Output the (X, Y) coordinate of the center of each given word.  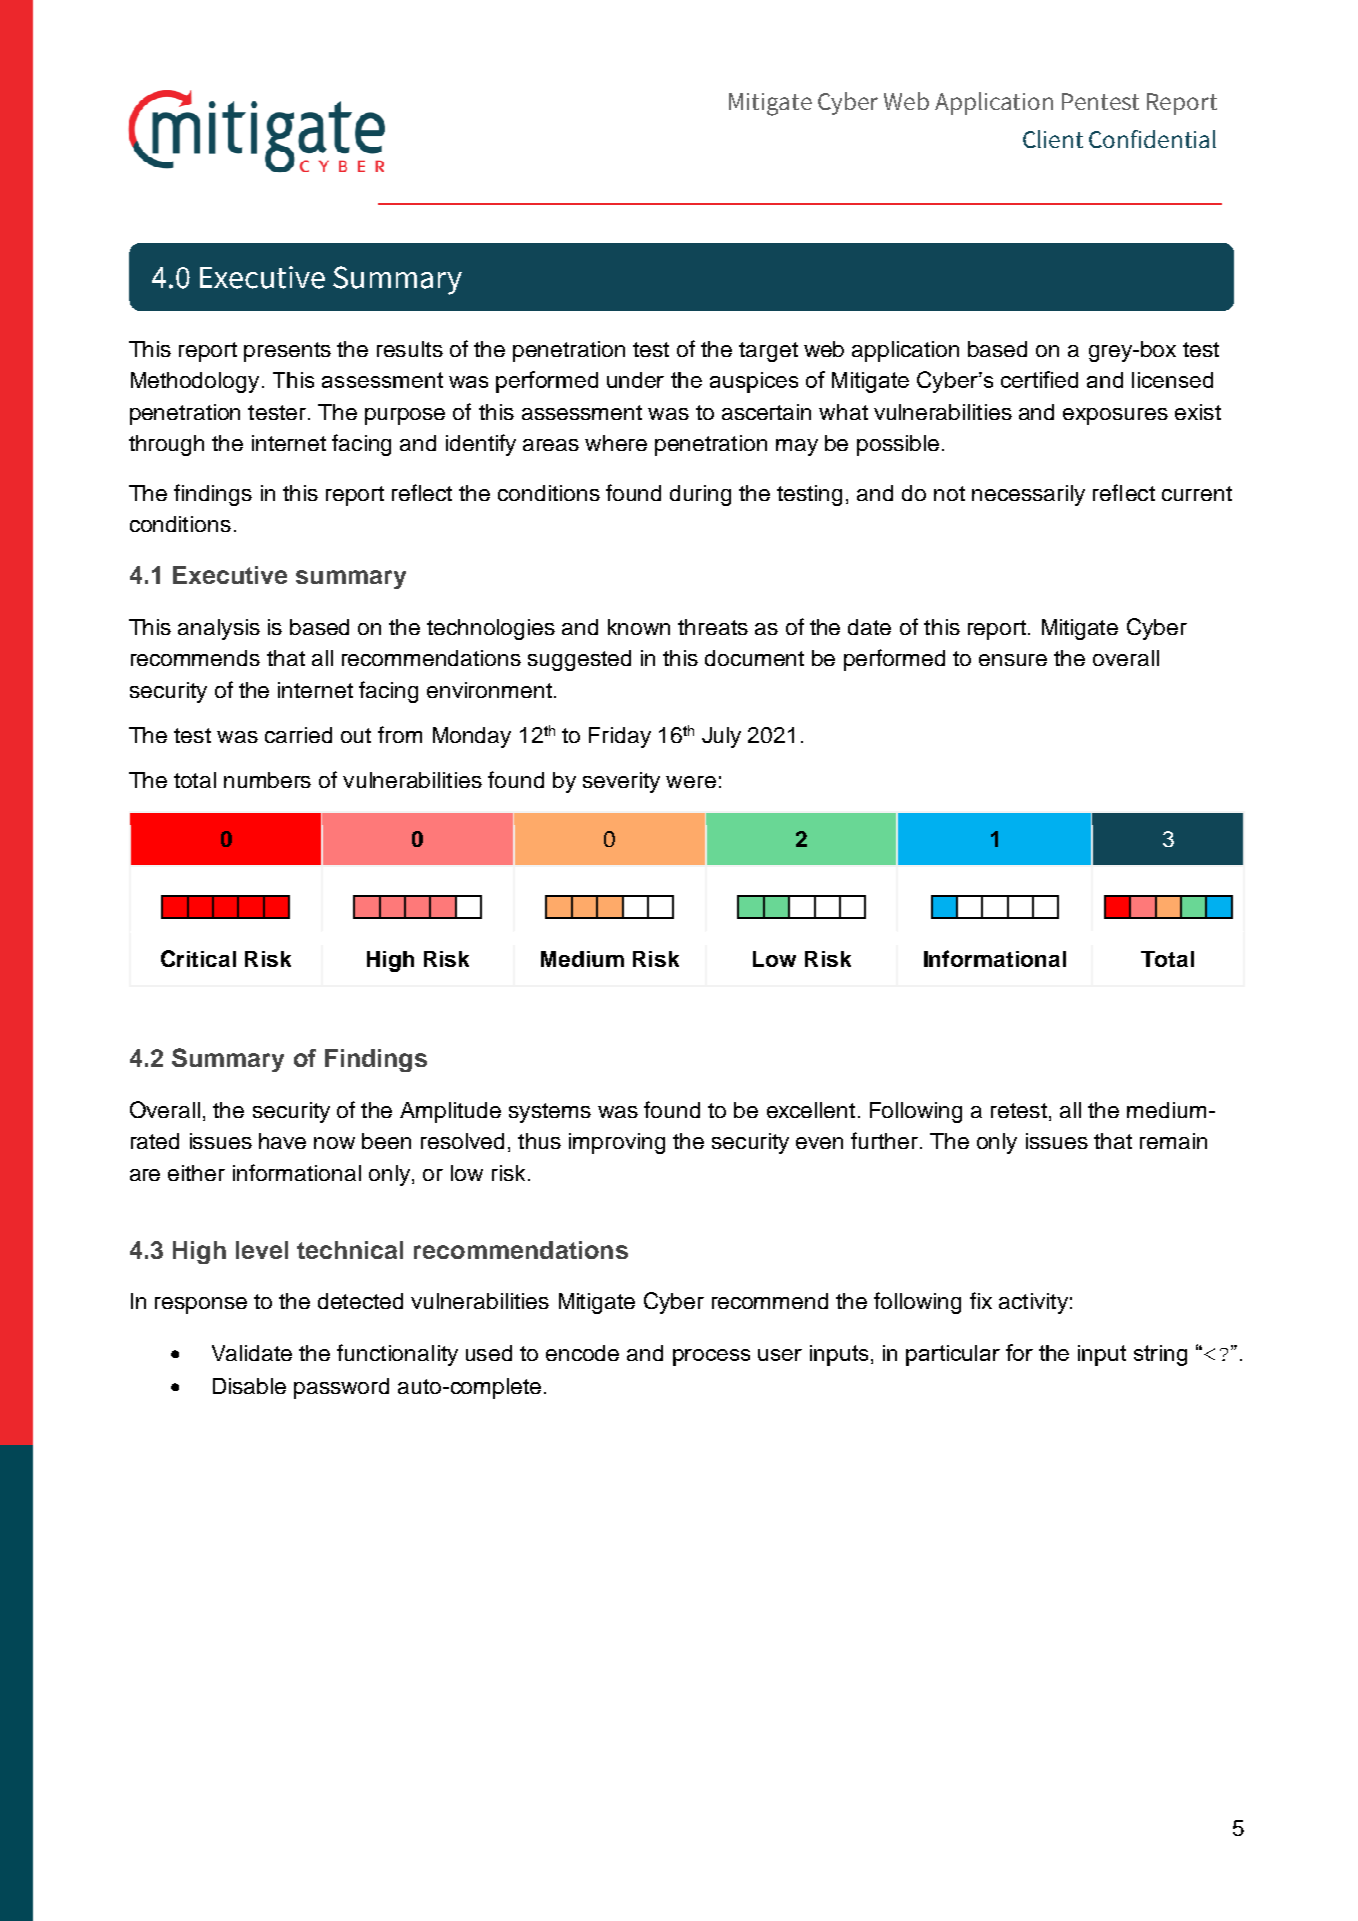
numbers (267, 780)
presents (287, 352)
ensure (1013, 660)
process (711, 1357)
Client (1053, 139)
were (691, 782)
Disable (249, 1386)
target (768, 352)
